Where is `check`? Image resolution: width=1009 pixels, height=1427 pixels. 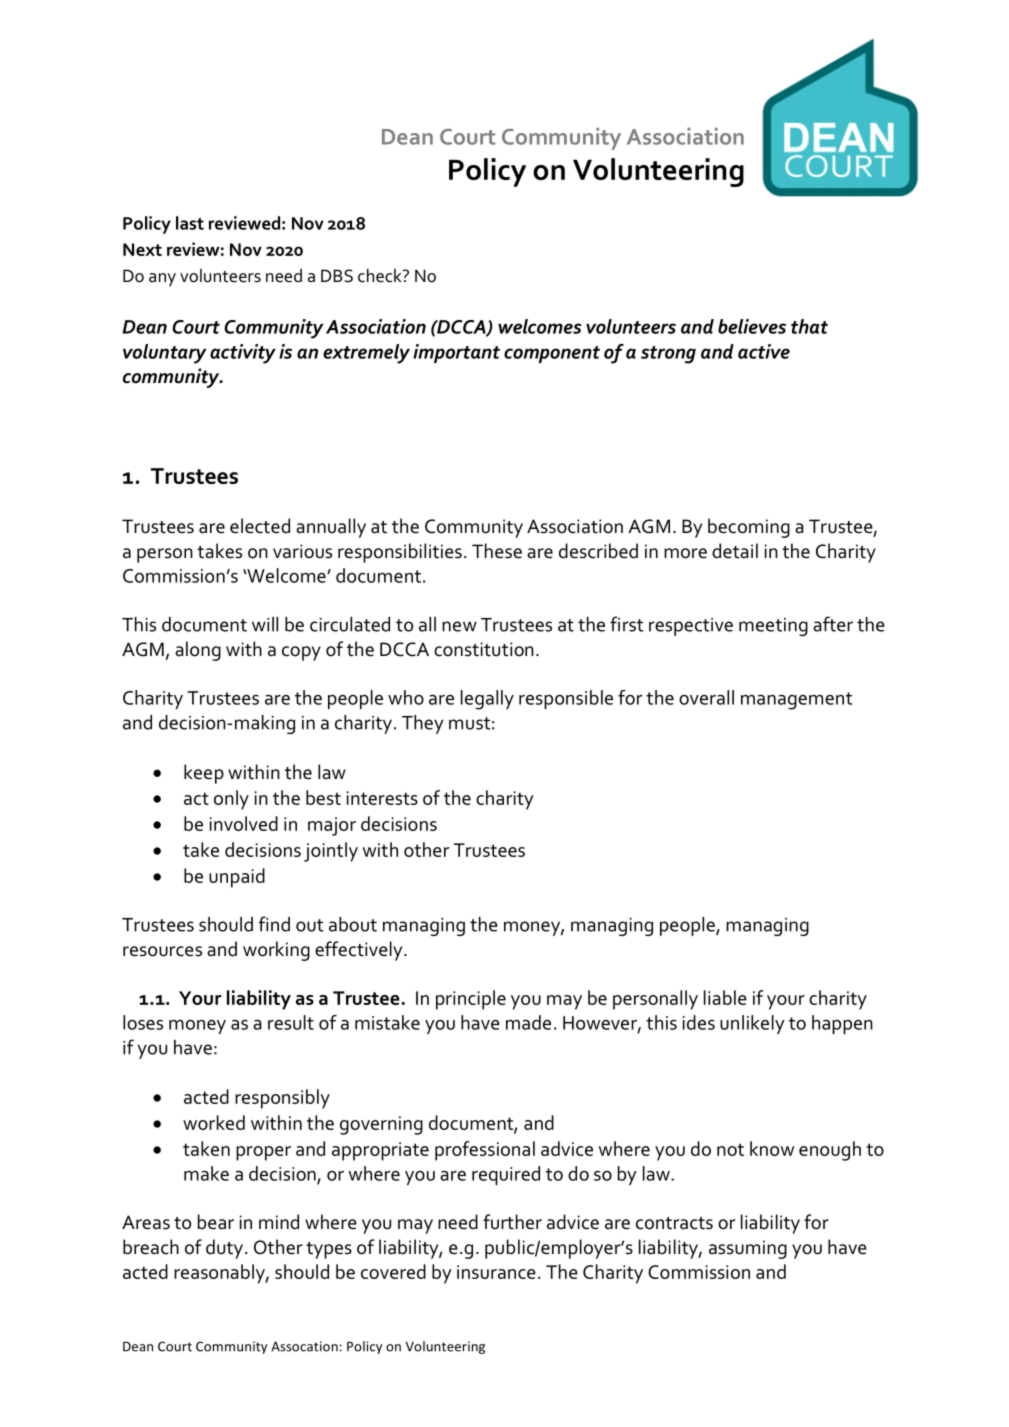 check is located at coordinates (381, 275).
